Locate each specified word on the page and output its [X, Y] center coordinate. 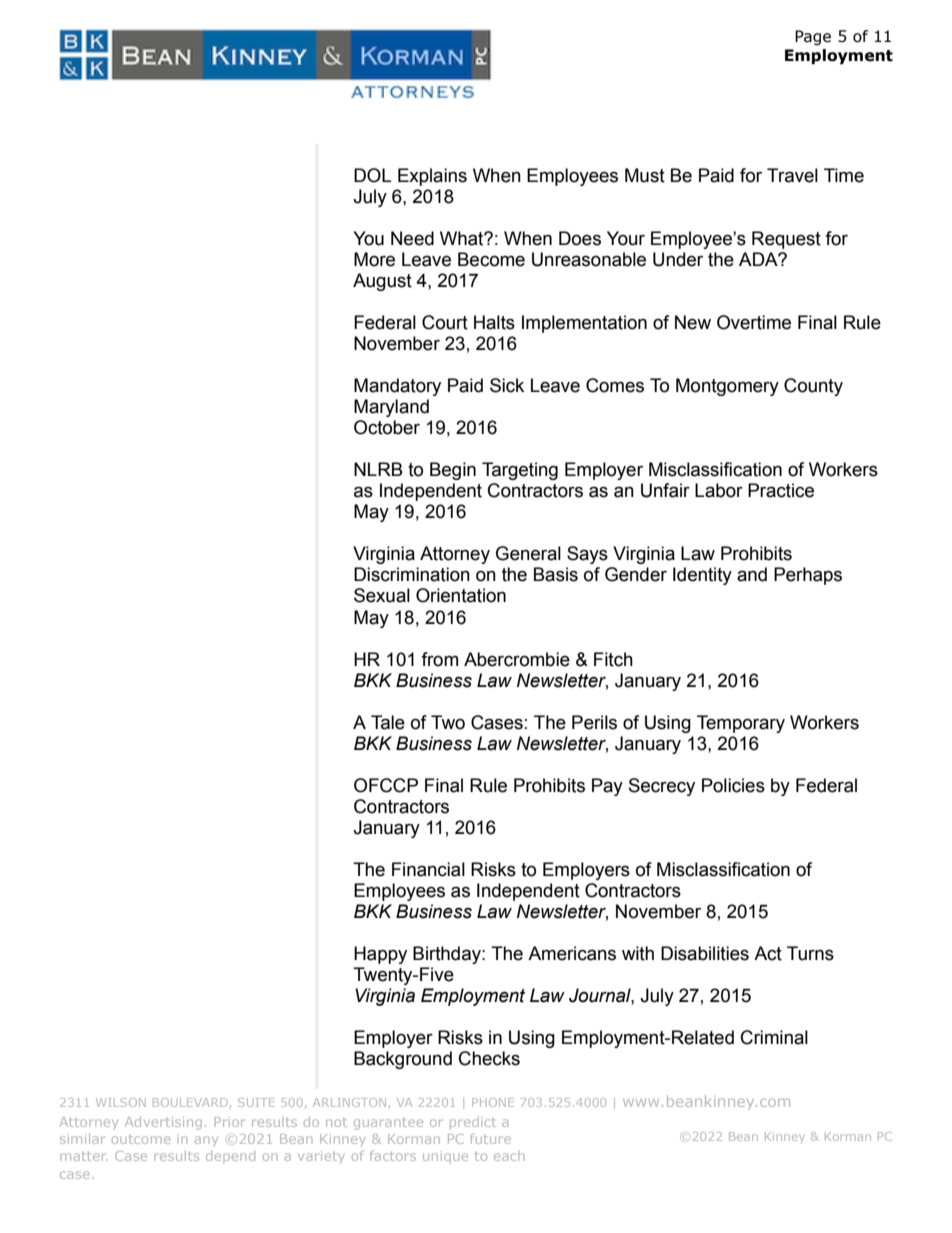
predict [473, 1123]
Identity [702, 576]
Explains [432, 177]
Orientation [461, 595]
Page [813, 37]
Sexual [382, 595]
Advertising [163, 1123]
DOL [372, 175]
